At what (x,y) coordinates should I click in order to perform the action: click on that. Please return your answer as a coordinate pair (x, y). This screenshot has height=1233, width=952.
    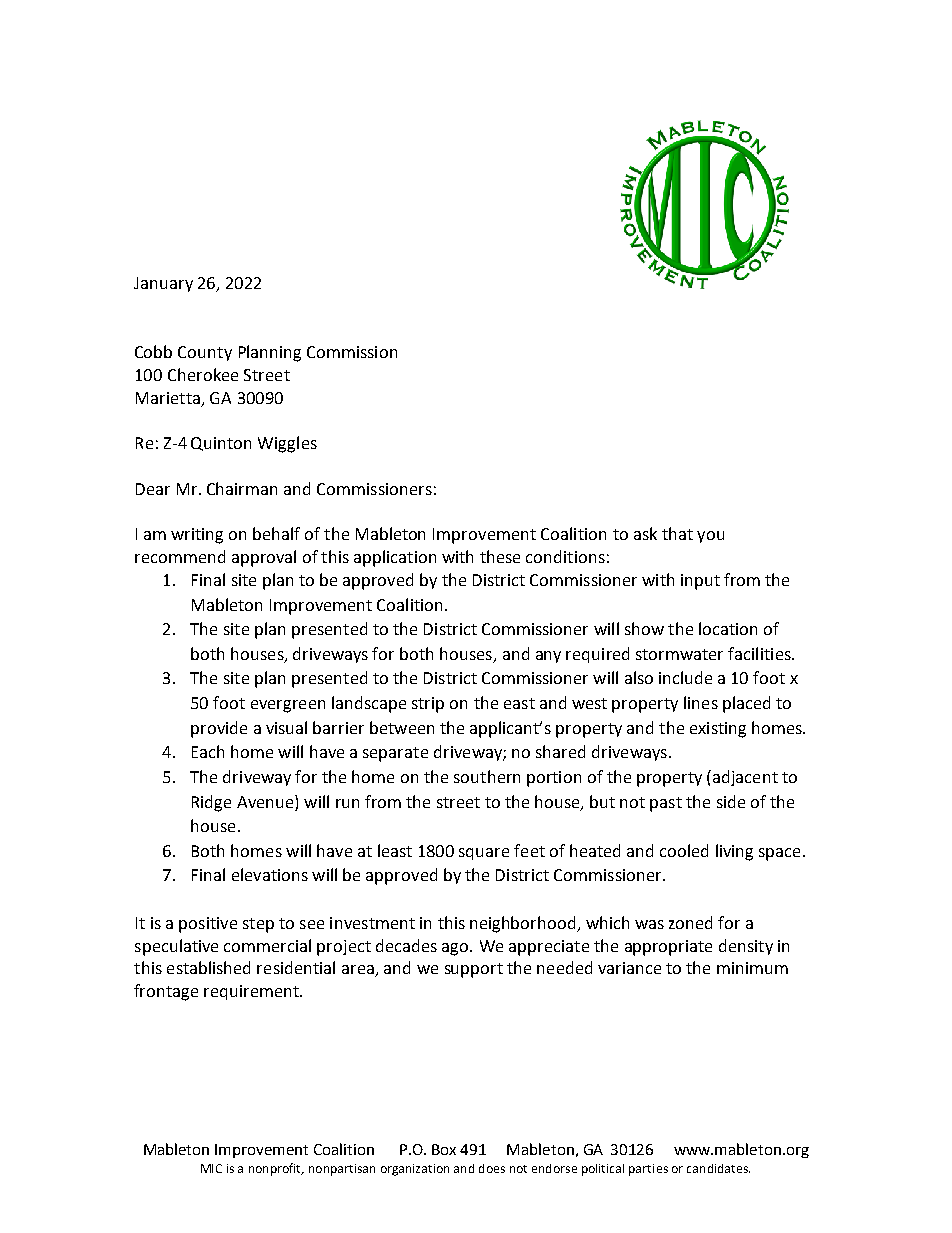
    Looking at the image, I should click on (677, 533).
